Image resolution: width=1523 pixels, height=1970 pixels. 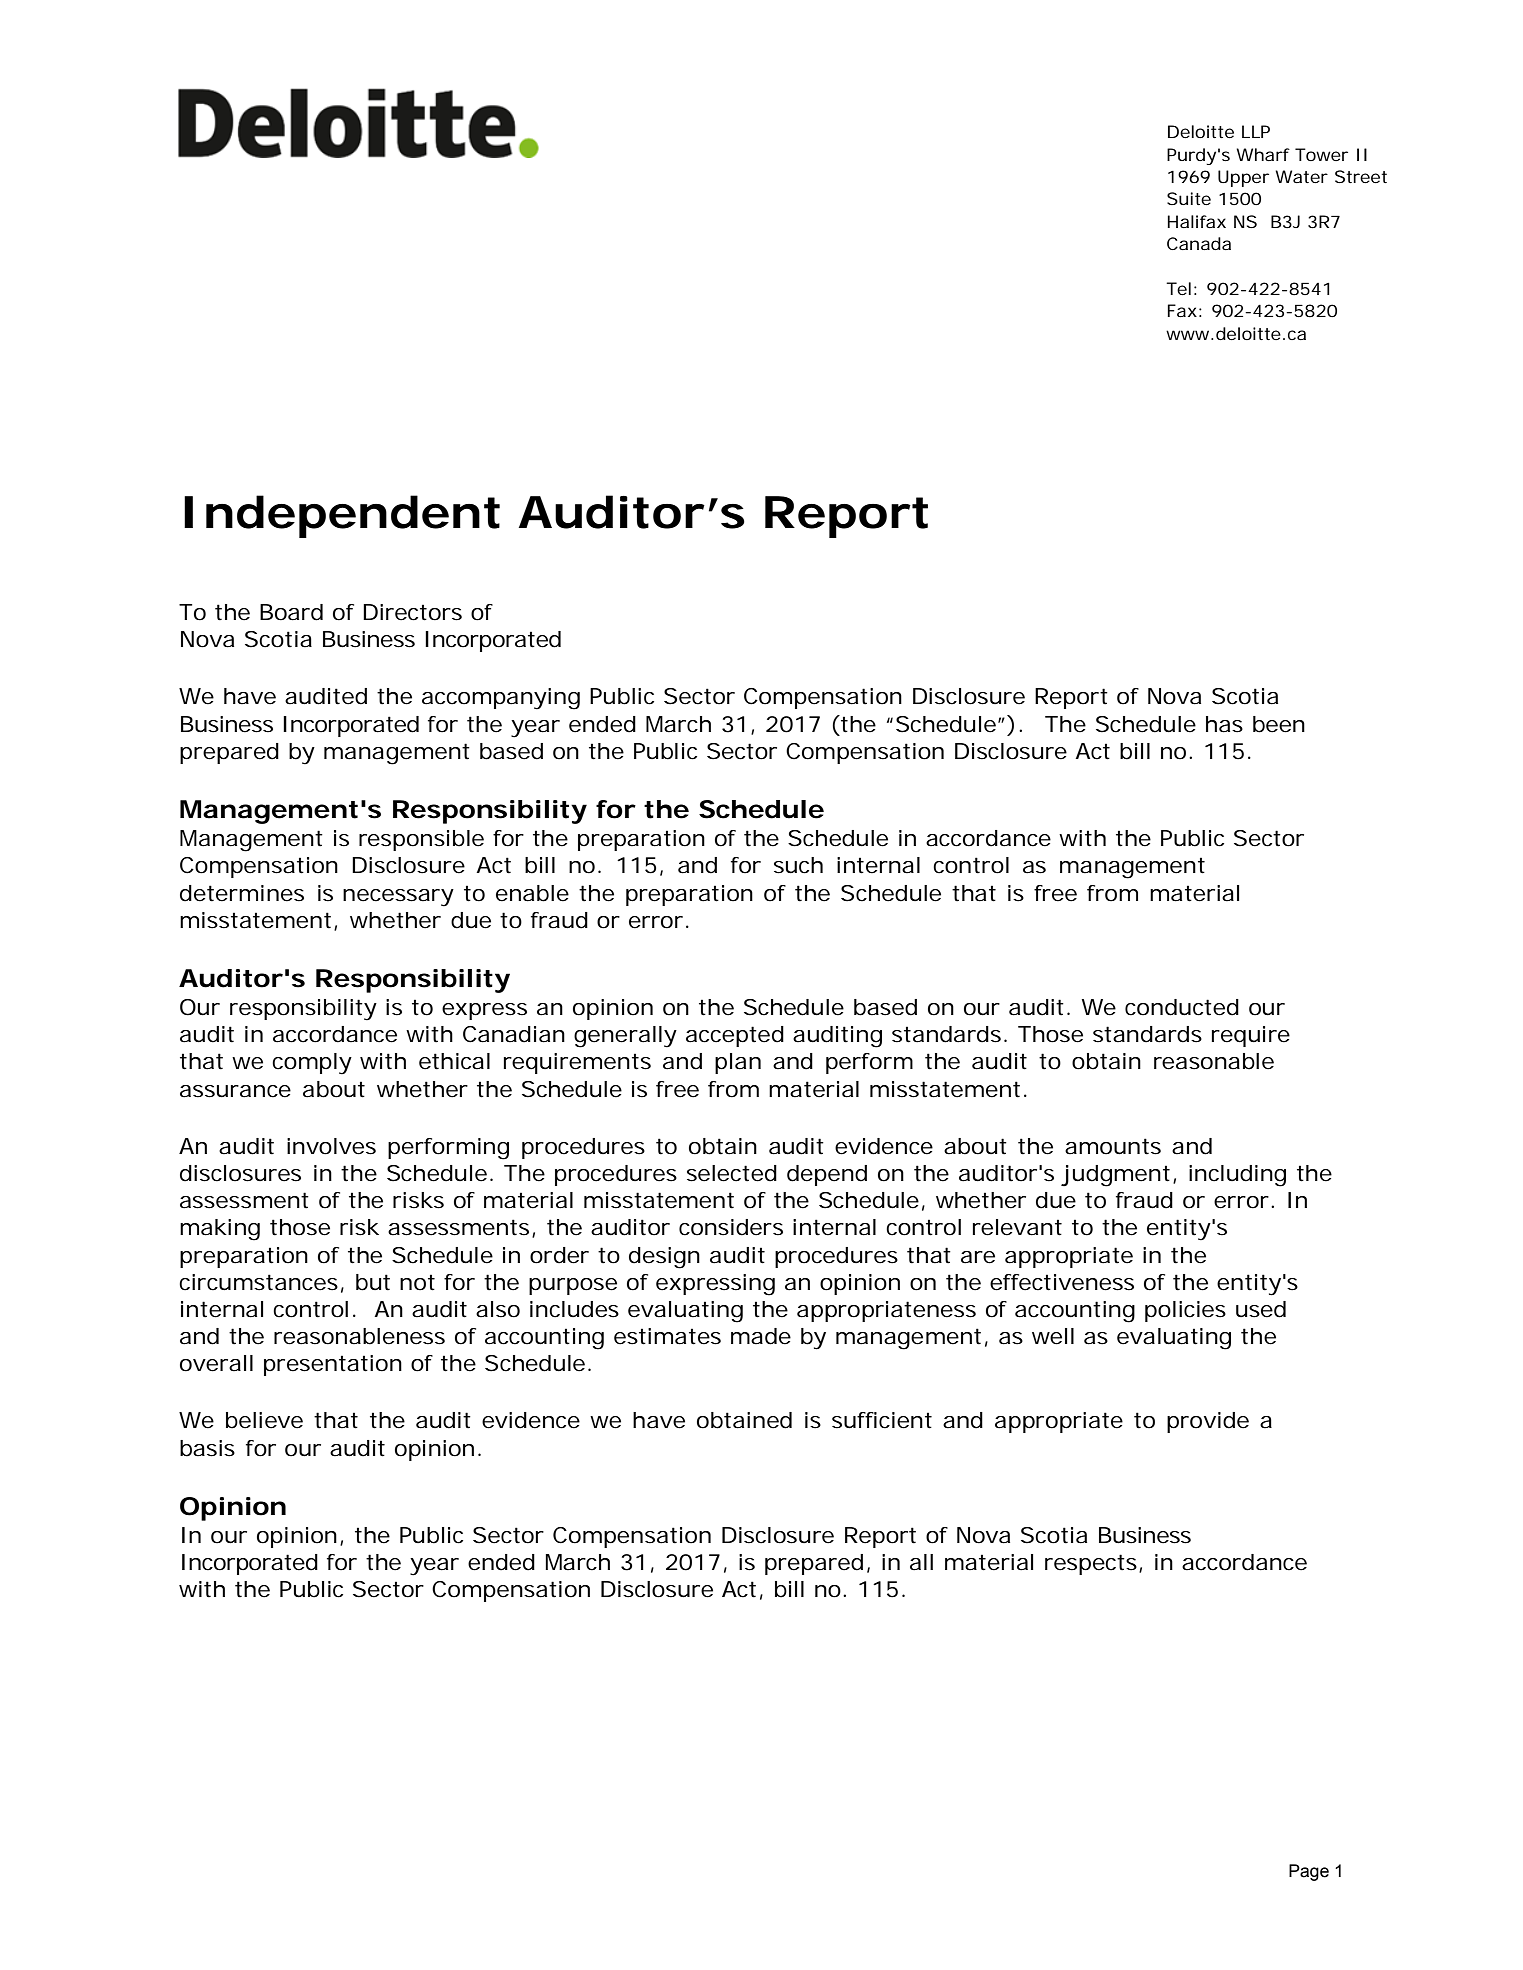 I want to click on Board, so click(x=291, y=612).
